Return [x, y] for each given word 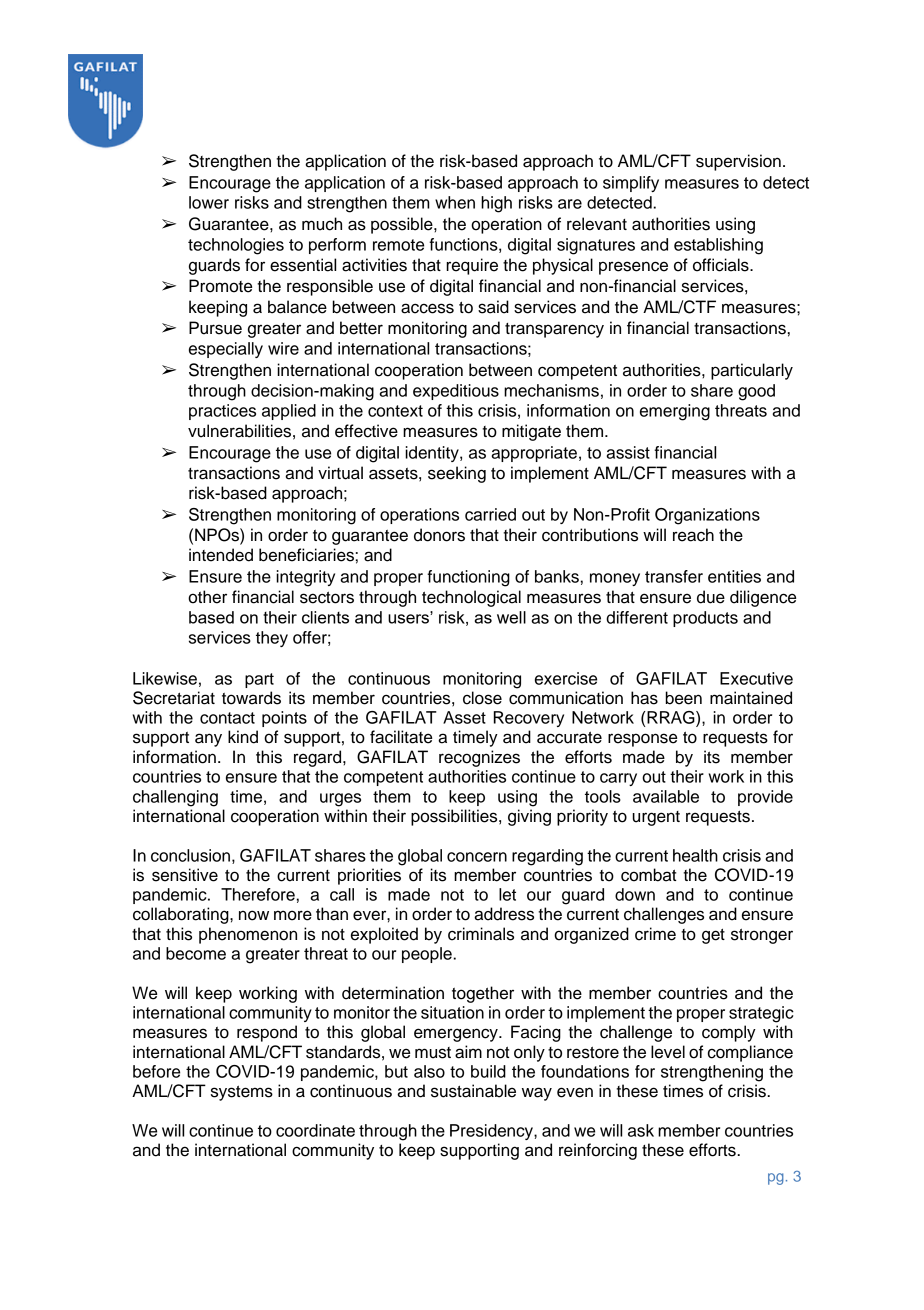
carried [490, 514]
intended [221, 555]
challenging [175, 798]
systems [242, 1093]
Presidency [492, 1132]
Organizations [707, 516]
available [666, 796]
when [455, 202]
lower [209, 202]
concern [477, 857]
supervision [738, 162]
